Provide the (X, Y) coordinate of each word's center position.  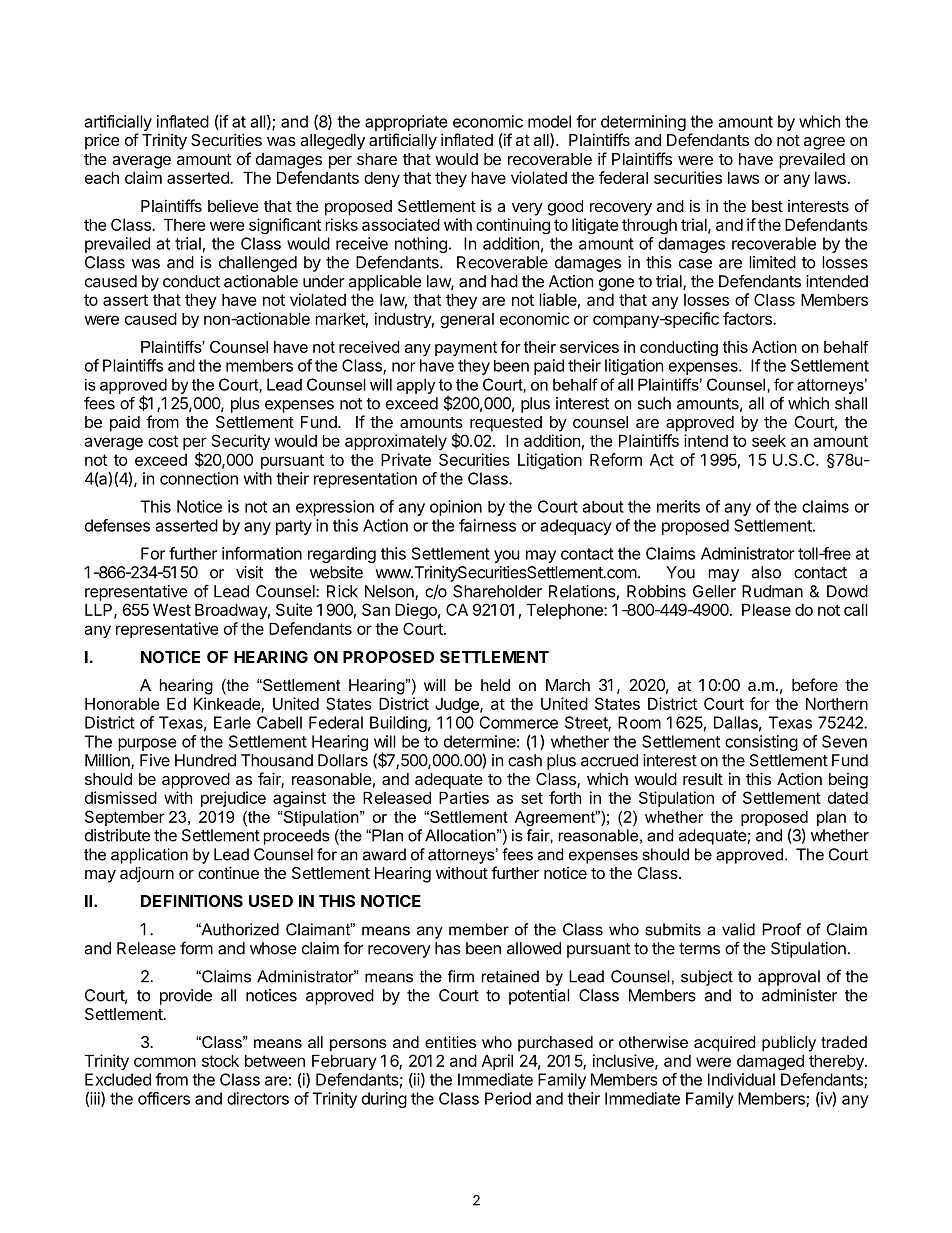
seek (769, 440)
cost (163, 441)
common (165, 1062)
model (549, 121)
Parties (464, 797)
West (172, 609)
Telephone (565, 611)
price (102, 141)
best (767, 206)
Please (766, 609)
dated (848, 798)
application (149, 856)
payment (466, 348)
